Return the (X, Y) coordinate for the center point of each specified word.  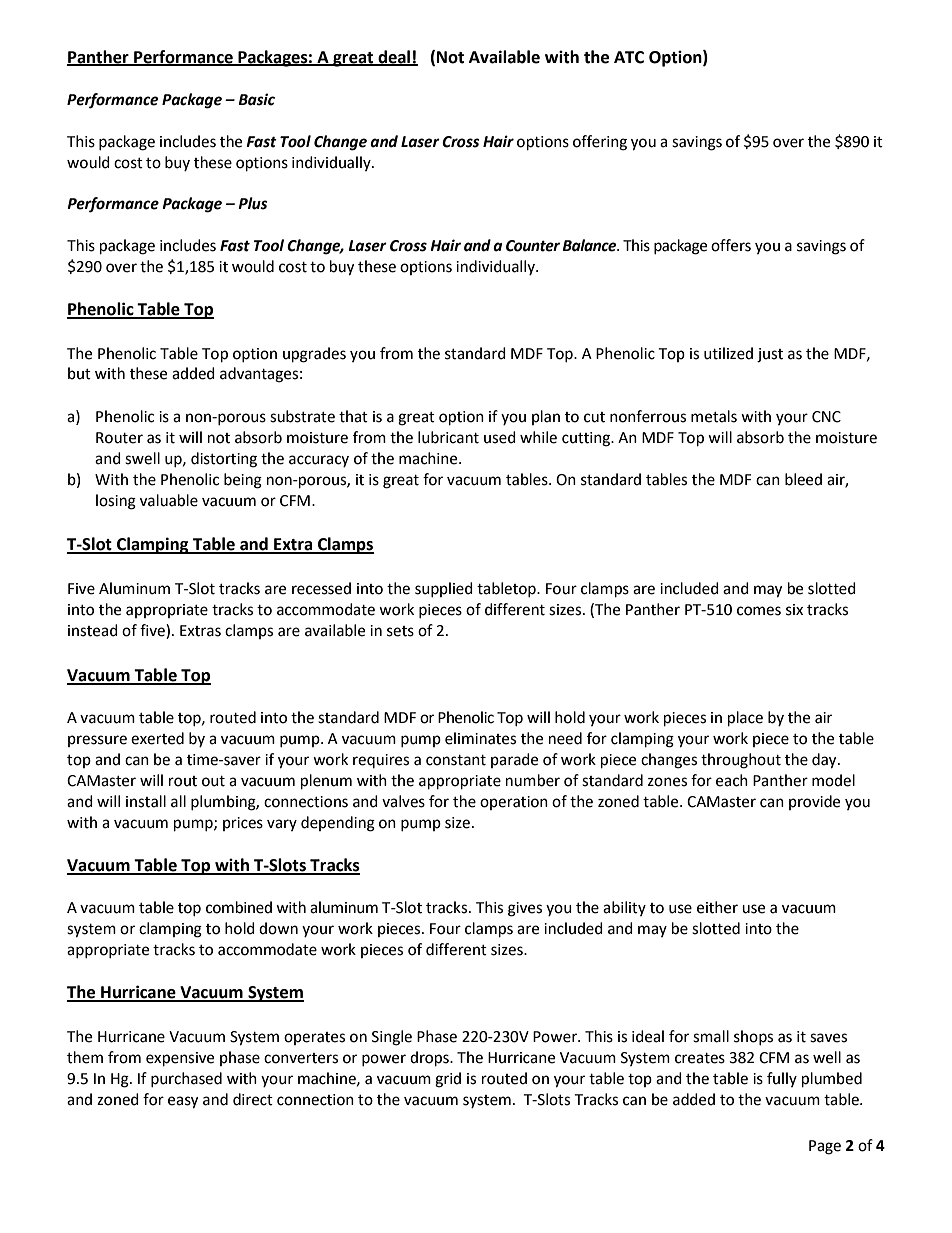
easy (183, 1102)
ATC (629, 57)
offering (600, 143)
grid (448, 1080)
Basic (256, 99)
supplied (444, 589)
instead (93, 630)
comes (759, 611)
